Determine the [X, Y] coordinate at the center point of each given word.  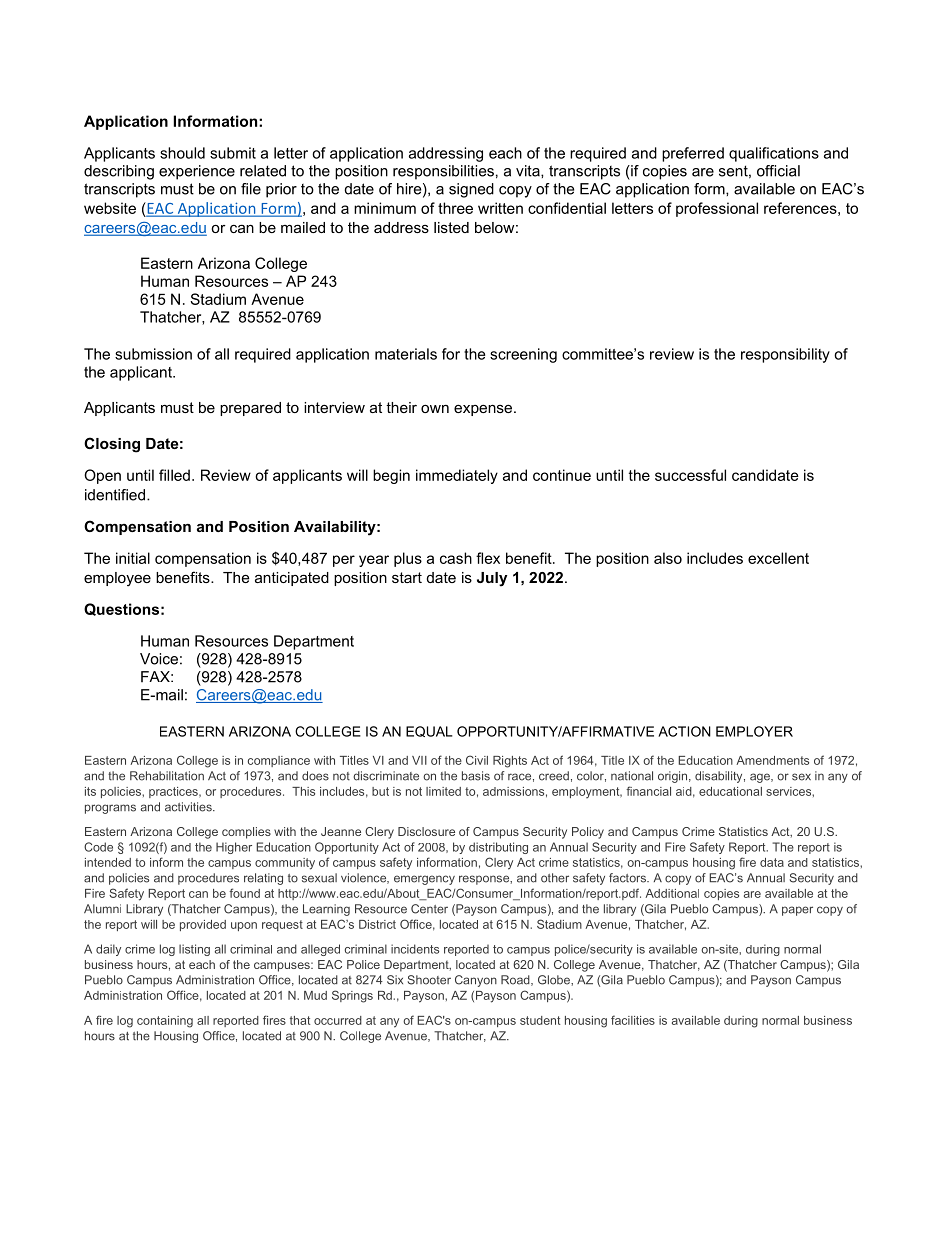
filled [174, 475]
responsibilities [443, 172]
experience [197, 172]
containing [165, 1022]
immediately [457, 476]
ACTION [684, 731]
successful [690, 475]
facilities [633, 1020]
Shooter [429, 980]
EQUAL [429, 731]
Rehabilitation [167, 776]
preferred [693, 154]
